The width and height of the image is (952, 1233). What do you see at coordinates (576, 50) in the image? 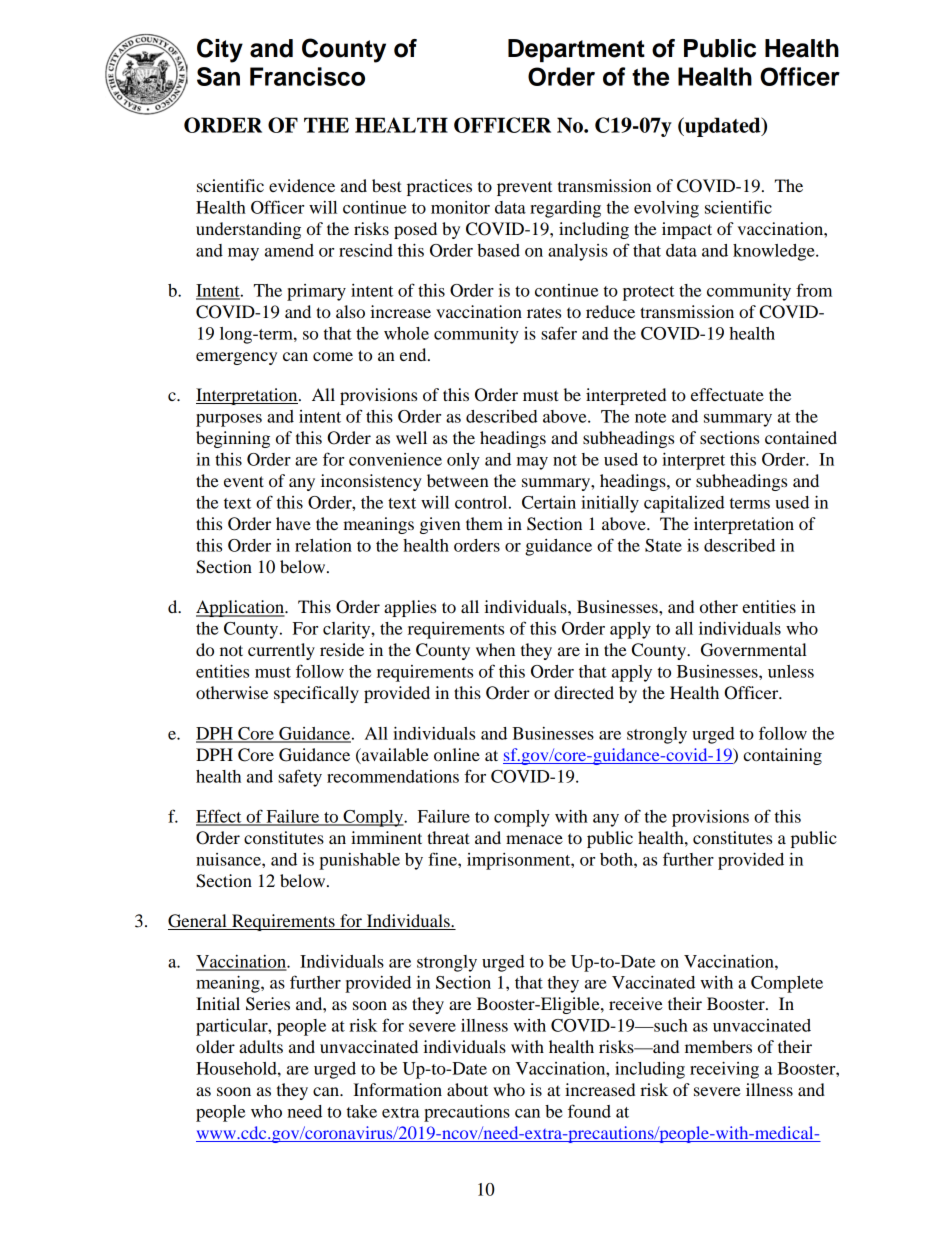
I see `Department` at bounding box center [576, 50].
